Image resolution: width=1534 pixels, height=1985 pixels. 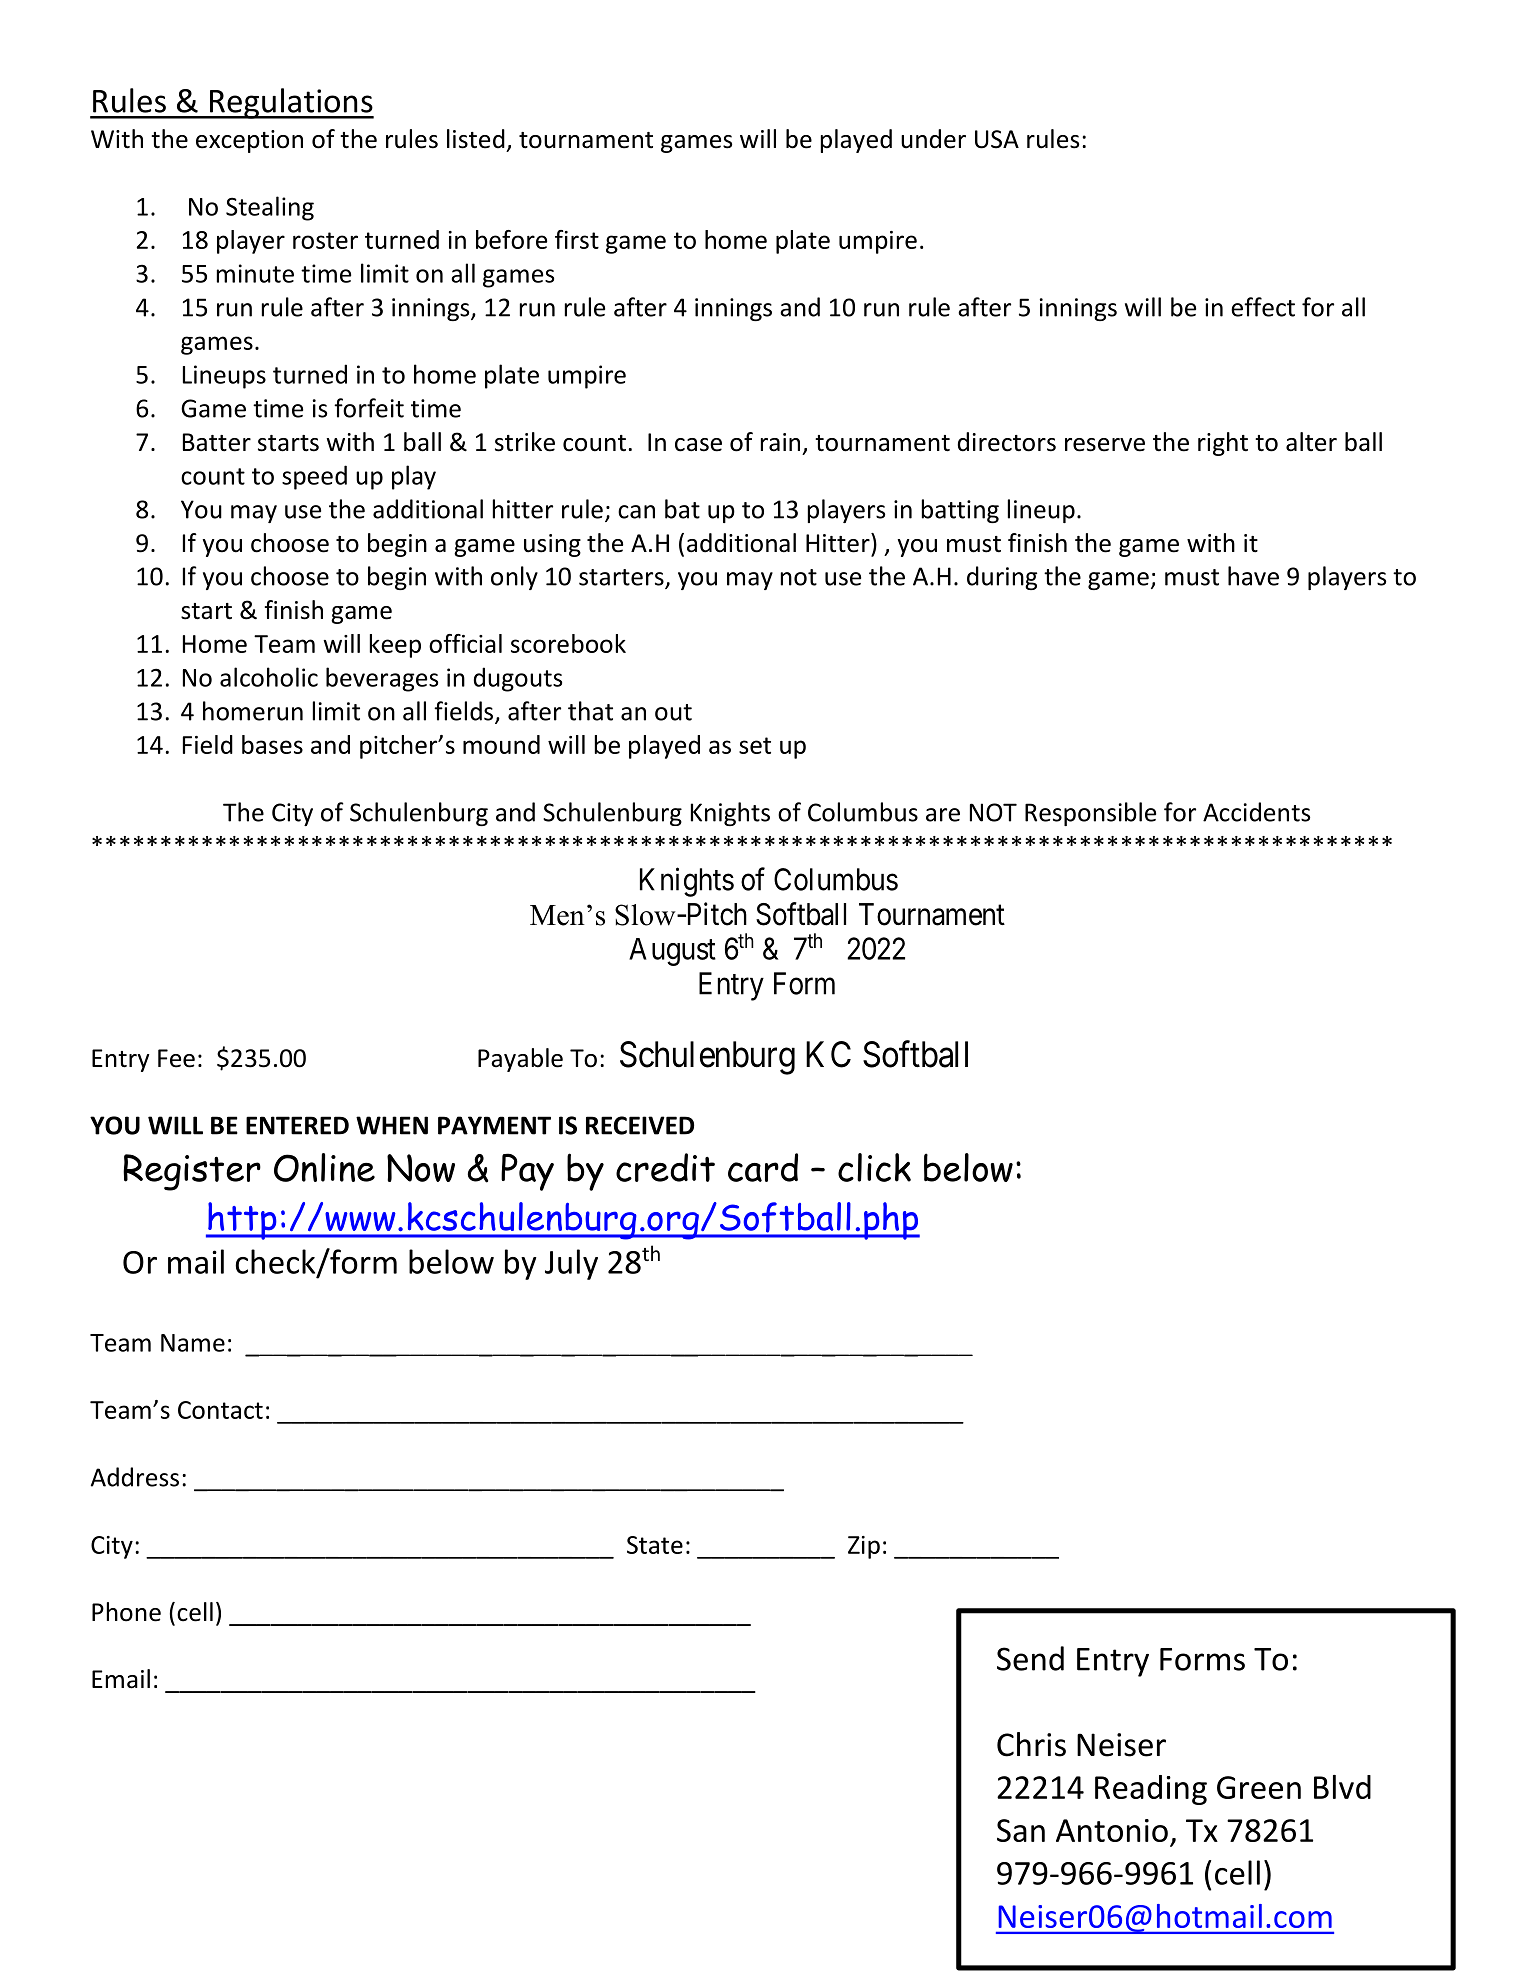 I want to click on first, so click(x=577, y=239).
